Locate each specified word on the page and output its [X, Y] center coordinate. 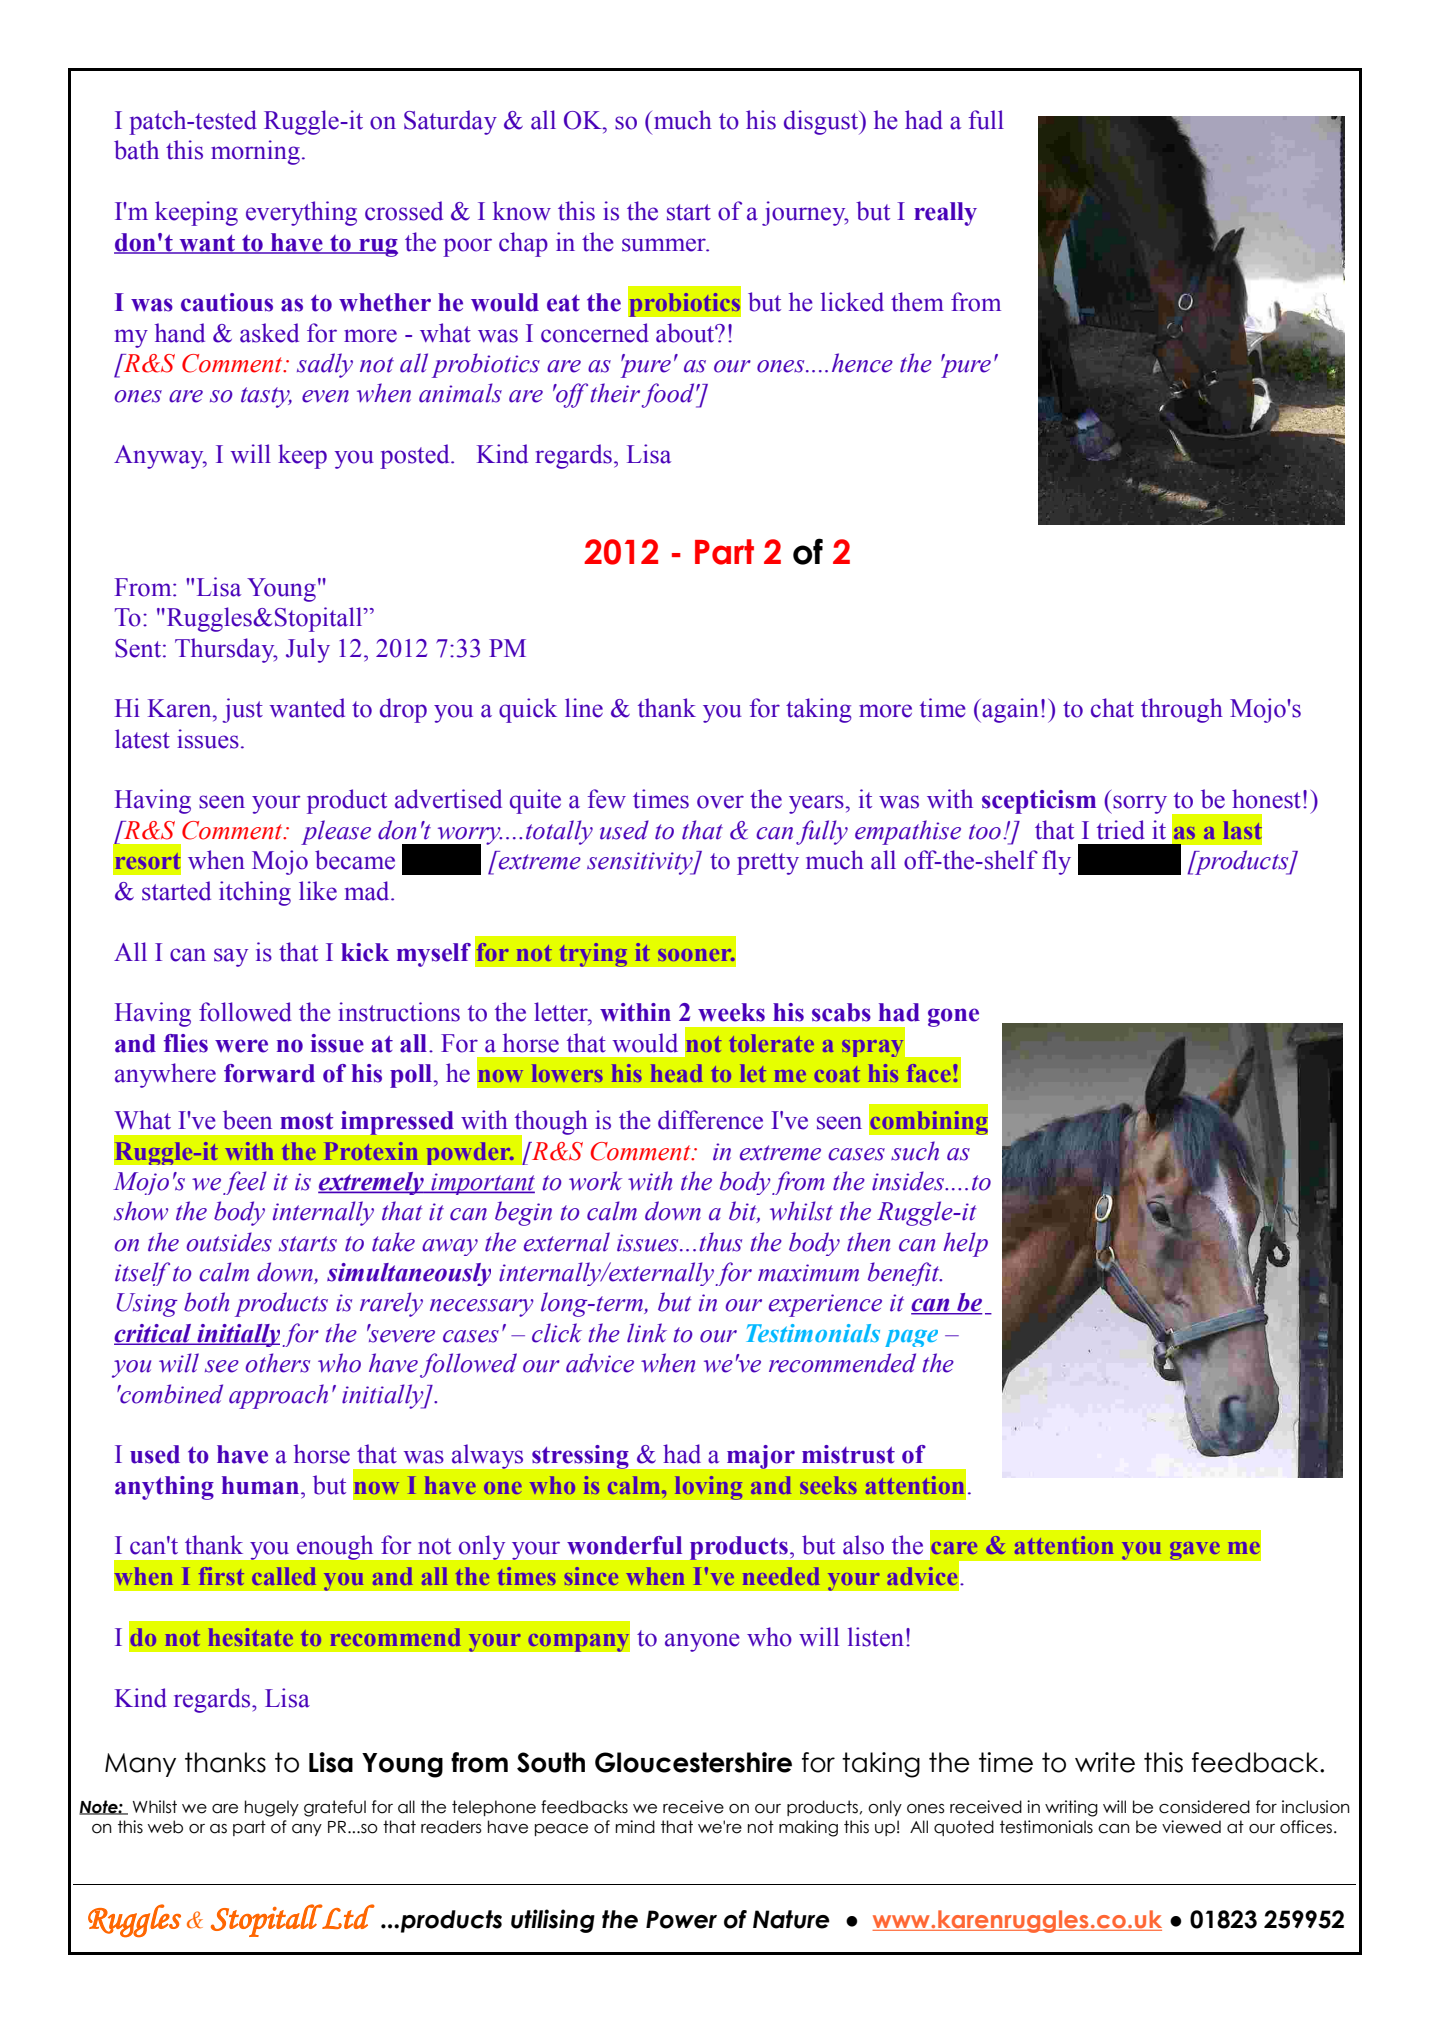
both [206, 1302]
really [945, 214]
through [1182, 710]
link [647, 1333]
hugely [272, 1808]
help [965, 1244]
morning [255, 152]
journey [805, 213]
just [242, 710]
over [720, 802]
